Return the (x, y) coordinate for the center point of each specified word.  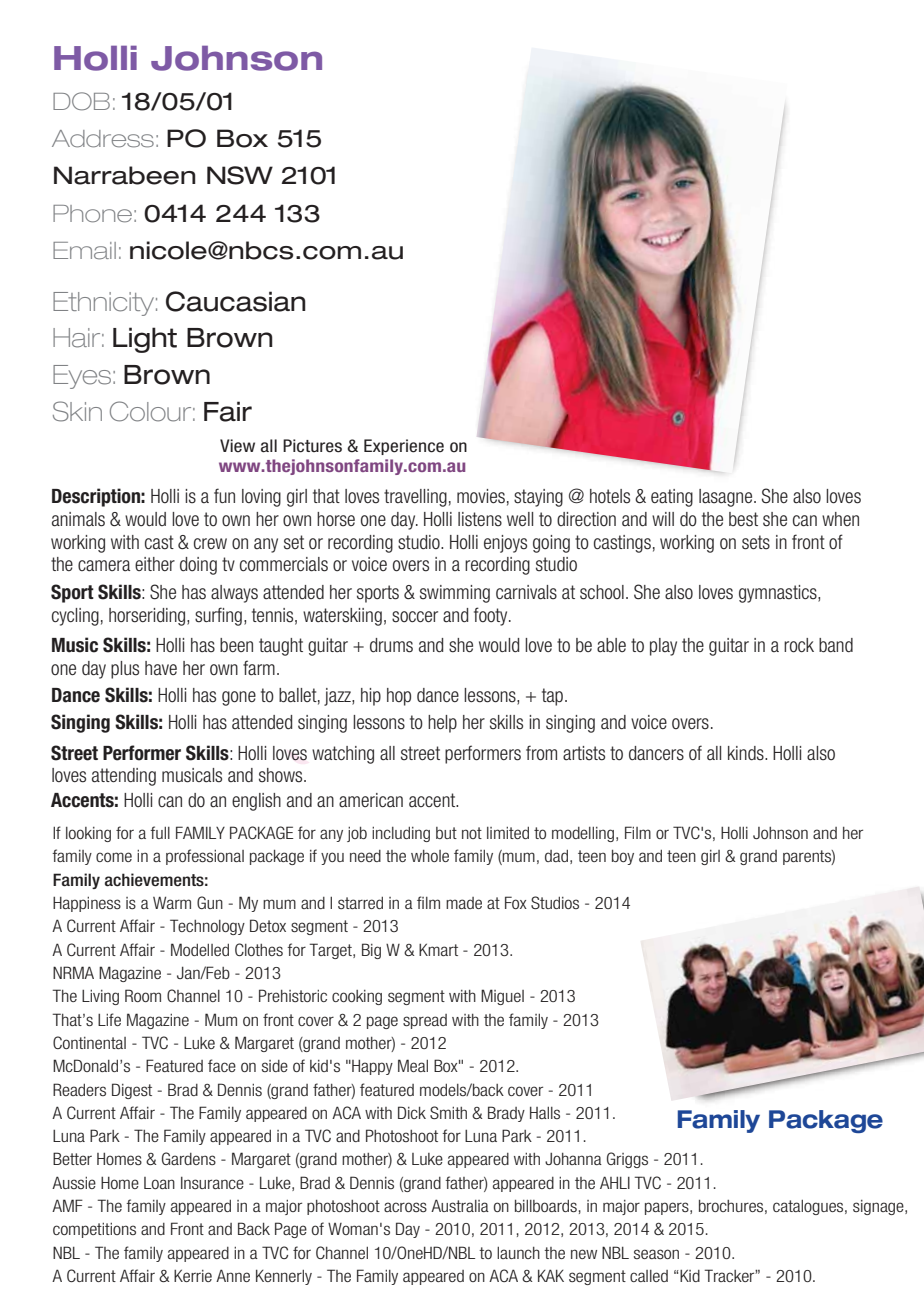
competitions (94, 1230)
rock (799, 645)
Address (103, 139)
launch (518, 1253)
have (161, 668)
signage (879, 1207)
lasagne (727, 498)
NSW (240, 175)
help (442, 724)
